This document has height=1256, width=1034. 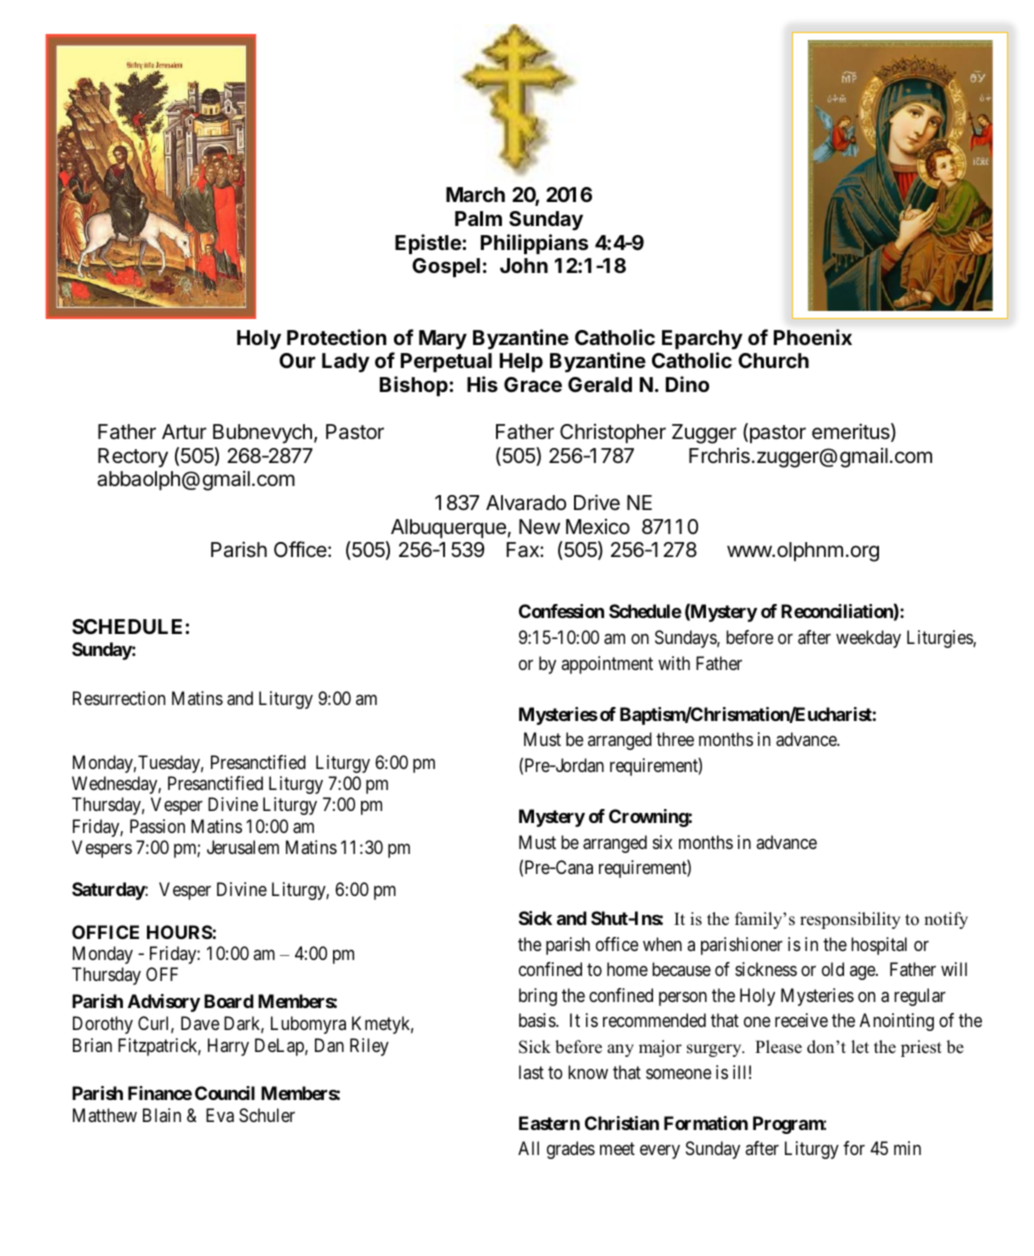 I want to click on New, so click(x=539, y=526).
